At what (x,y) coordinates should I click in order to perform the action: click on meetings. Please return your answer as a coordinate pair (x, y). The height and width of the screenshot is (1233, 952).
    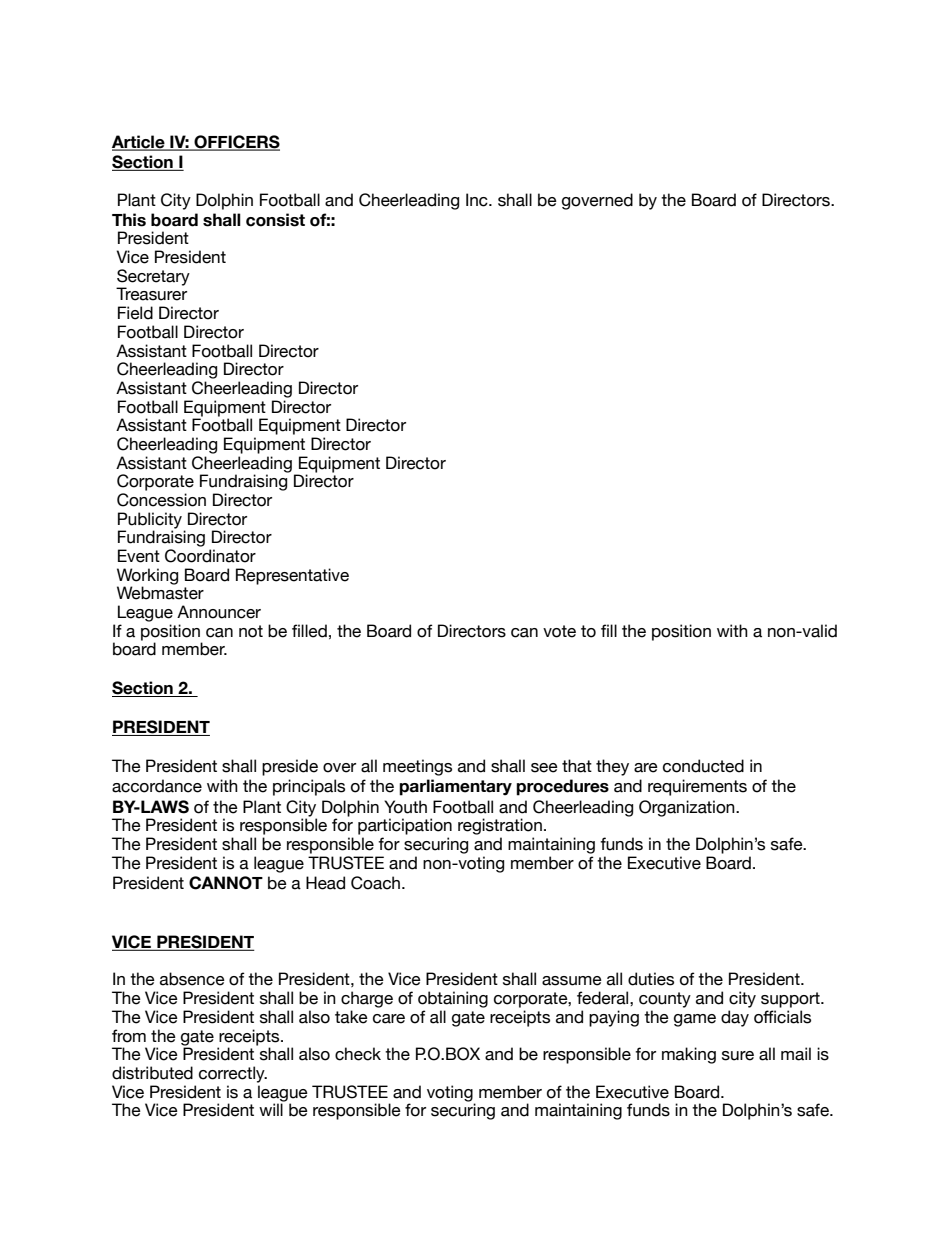
    Looking at the image, I should click on (417, 767).
